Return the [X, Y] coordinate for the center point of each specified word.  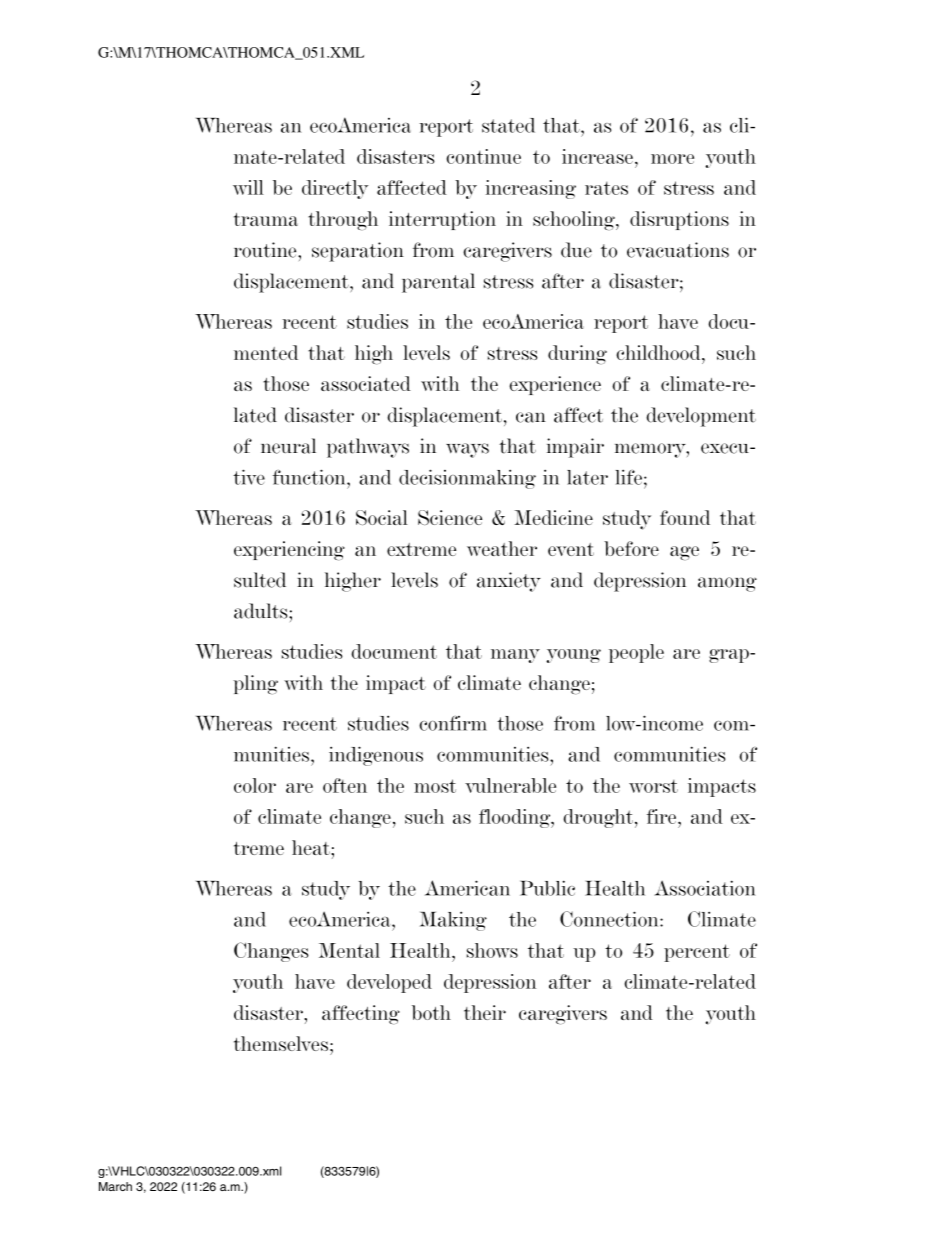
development [701, 417]
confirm [453, 723]
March [115, 1186]
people [636, 653]
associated [366, 383]
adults [262, 611]
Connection [610, 919]
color [255, 785]
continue [483, 156]
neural [288, 446]
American [467, 888]
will [248, 187]
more [672, 159]
